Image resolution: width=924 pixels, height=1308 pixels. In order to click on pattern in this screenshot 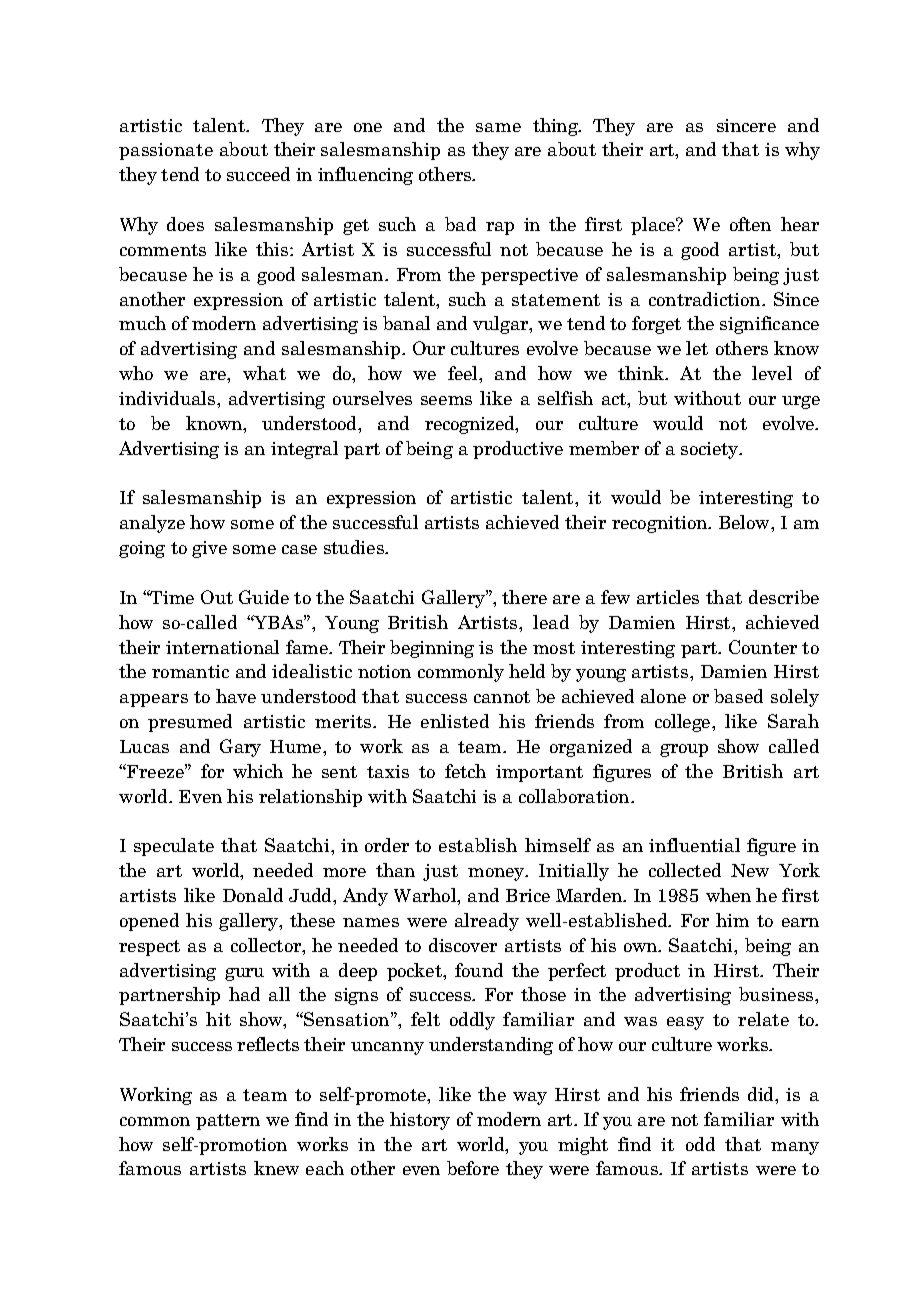, I will do `click(228, 1122)`.
